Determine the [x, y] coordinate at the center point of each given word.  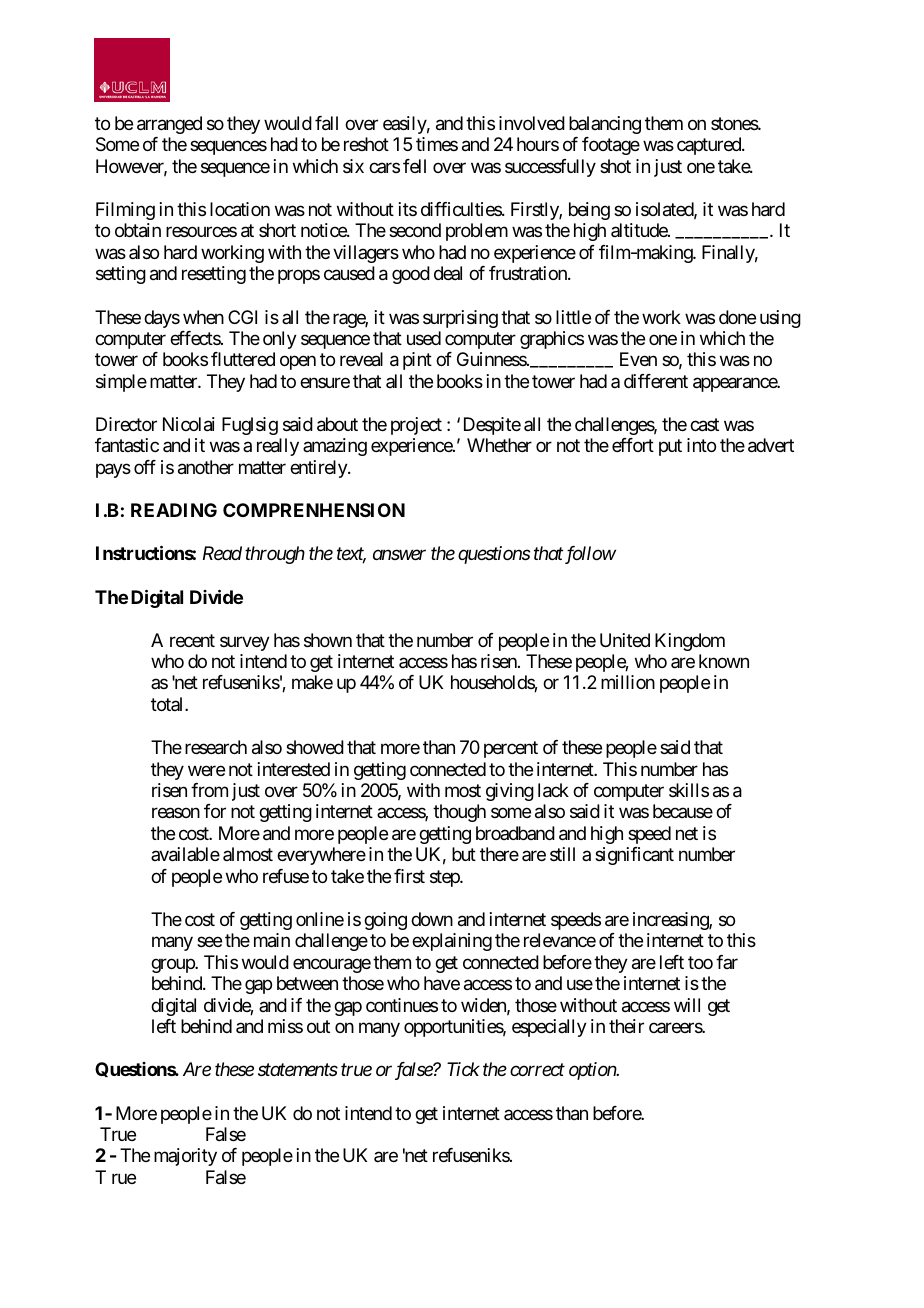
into [701, 445]
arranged [169, 125]
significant [634, 856]
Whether [499, 445]
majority [185, 1157]
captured [710, 146]
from [209, 790]
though [459, 813]
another [206, 467]
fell [414, 166]
